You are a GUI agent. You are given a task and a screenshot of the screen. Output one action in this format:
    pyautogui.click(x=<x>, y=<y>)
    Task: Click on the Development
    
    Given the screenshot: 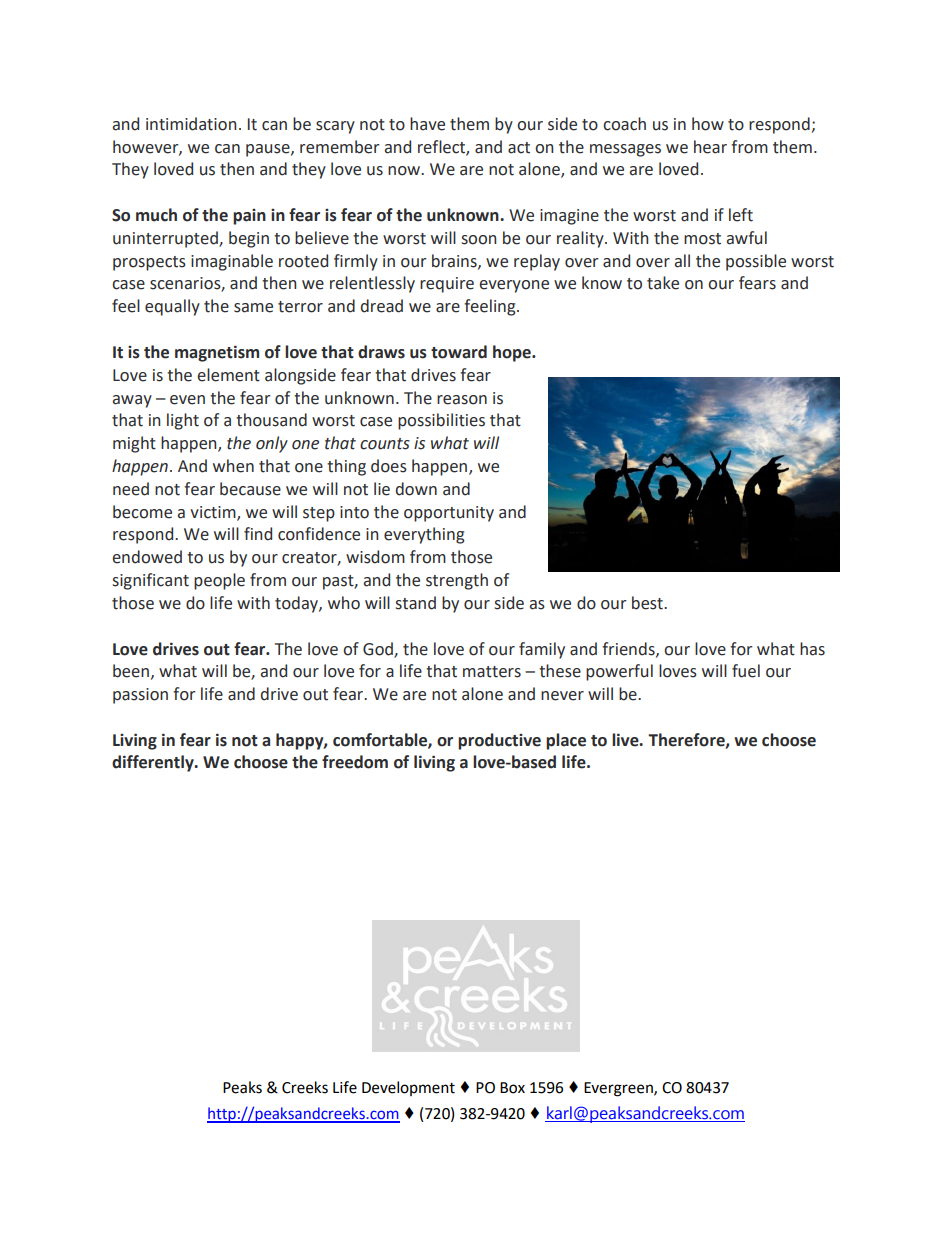 What is the action you would take?
    pyautogui.click(x=408, y=1088)
